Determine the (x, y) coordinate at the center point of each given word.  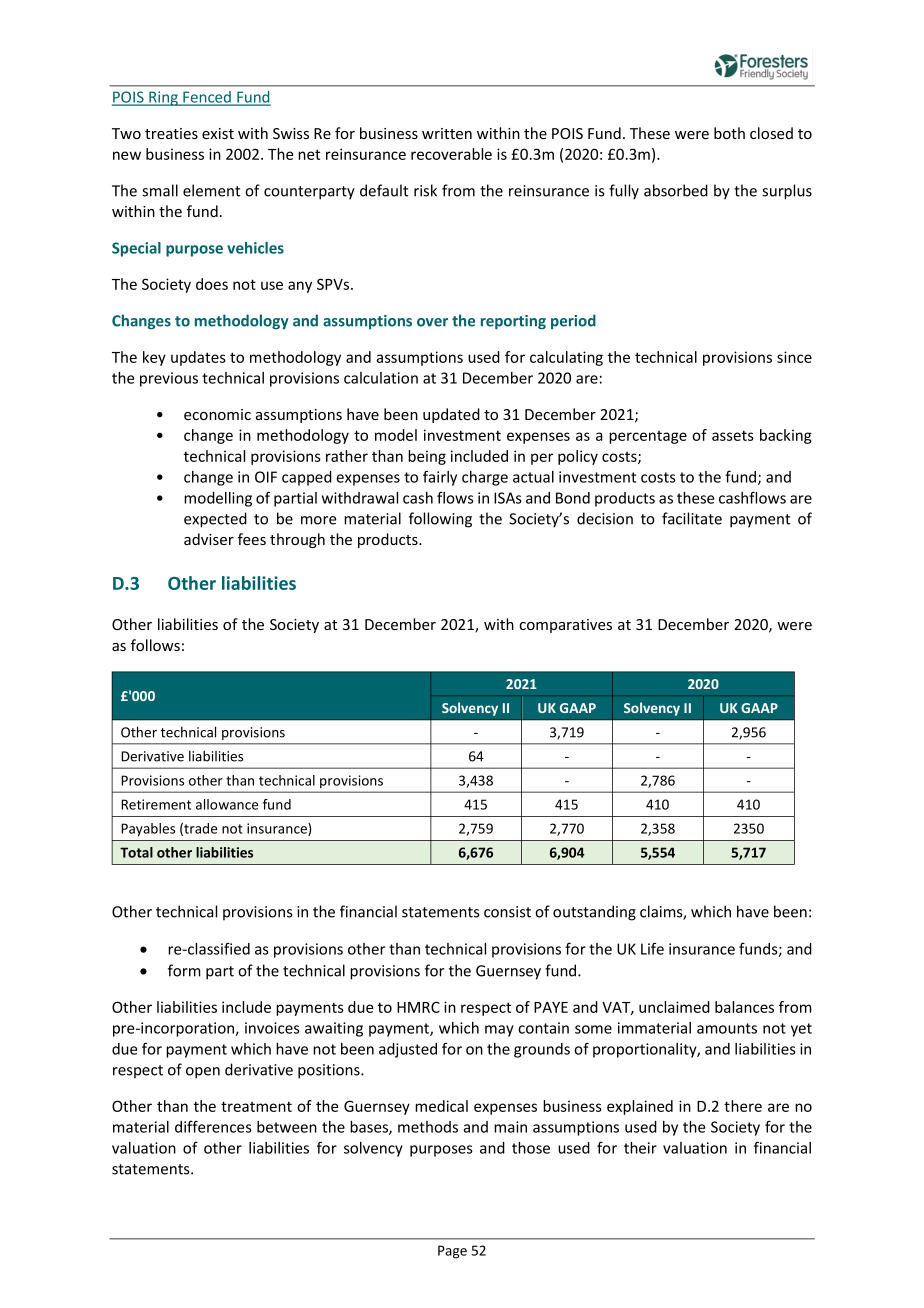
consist (507, 912)
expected (215, 520)
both (729, 133)
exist (218, 133)
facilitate (692, 518)
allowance (227, 804)
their (640, 1148)
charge (485, 478)
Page (452, 1252)
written (447, 133)
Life (652, 948)
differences (213, 1126)
